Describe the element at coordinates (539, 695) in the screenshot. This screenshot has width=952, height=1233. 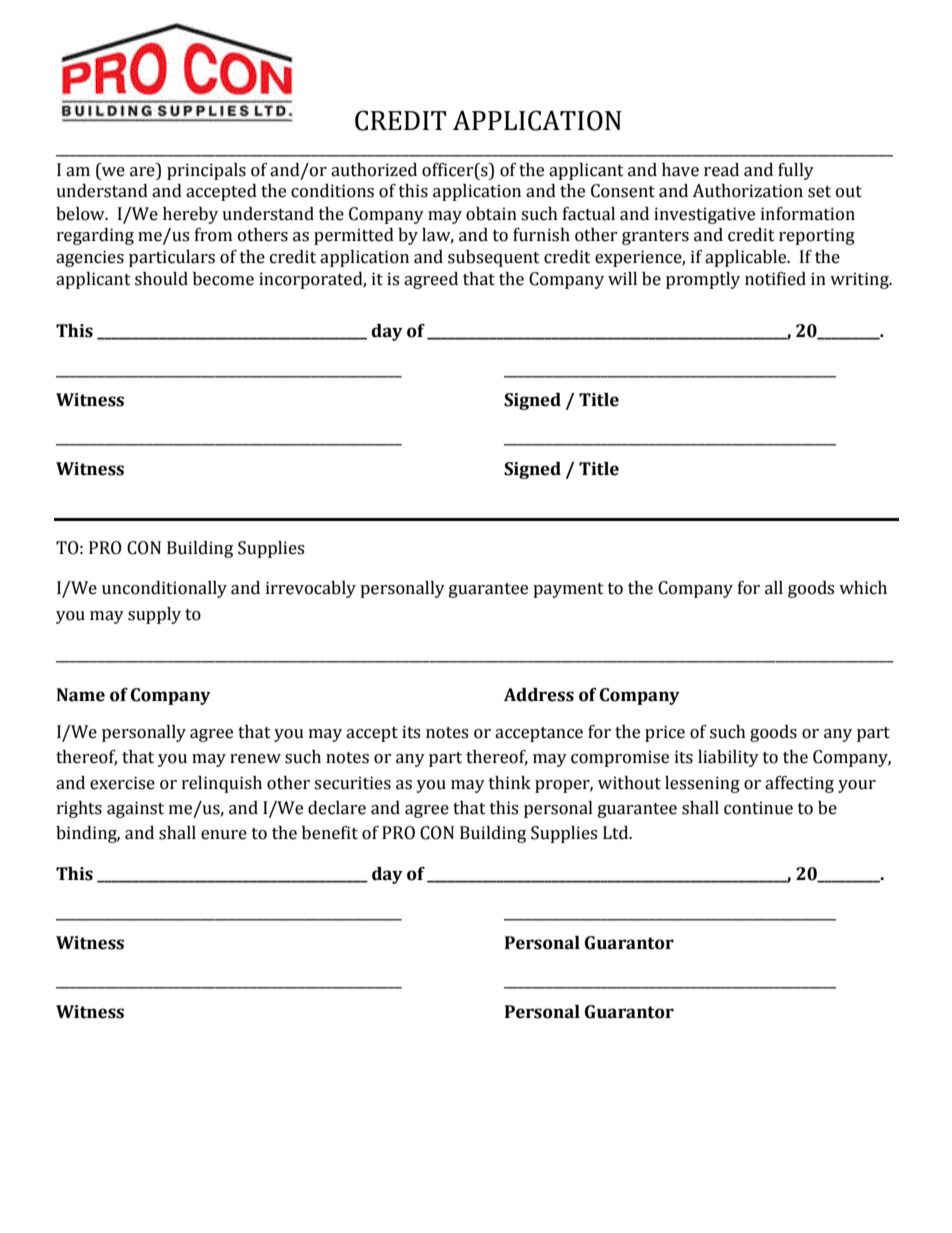
I see `Address` at that location.
